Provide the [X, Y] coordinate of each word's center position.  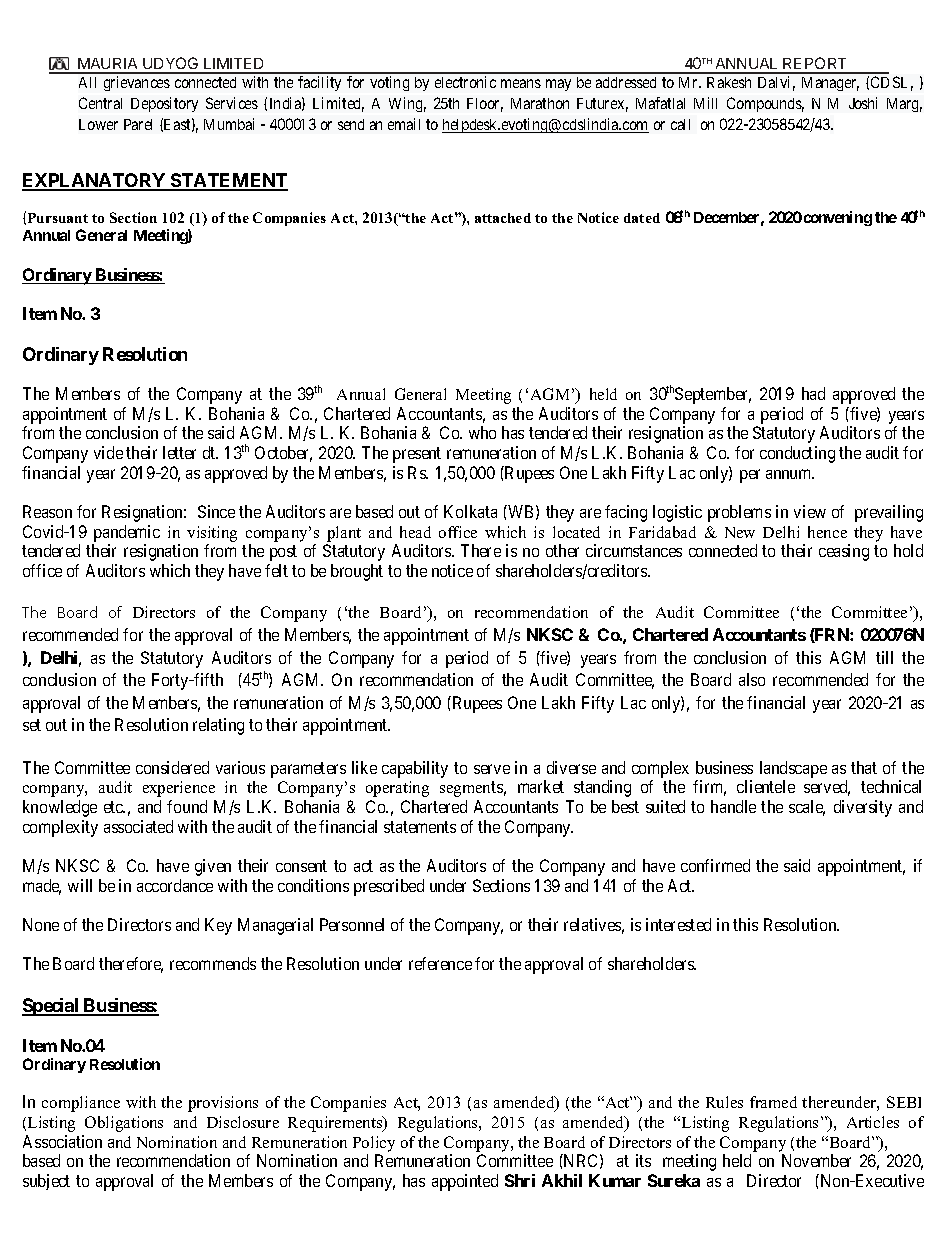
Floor [485, 105]
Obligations [124, 1124]
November [816, 1160]
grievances [137, 83]
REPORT [816, 65]
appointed [465, 1182]
